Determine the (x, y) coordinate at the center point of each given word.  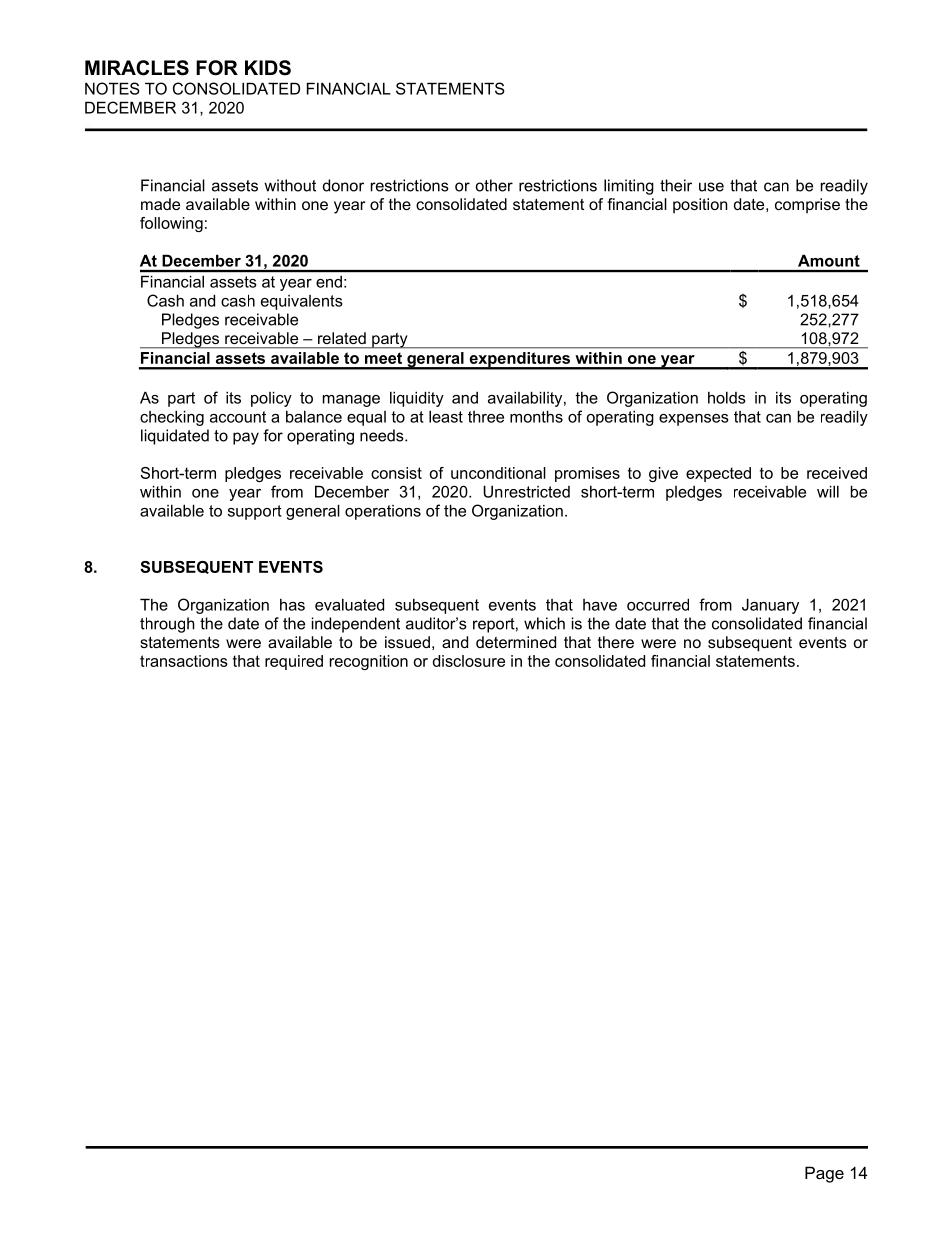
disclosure (469, 661)
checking (172, 418)
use (711, 187)
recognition (369, 662)
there (616, 642)
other (494, 185)
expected (718, 474)
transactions (184, 661)
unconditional (498, 473)
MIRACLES (137, 68)
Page (824, 1174)
